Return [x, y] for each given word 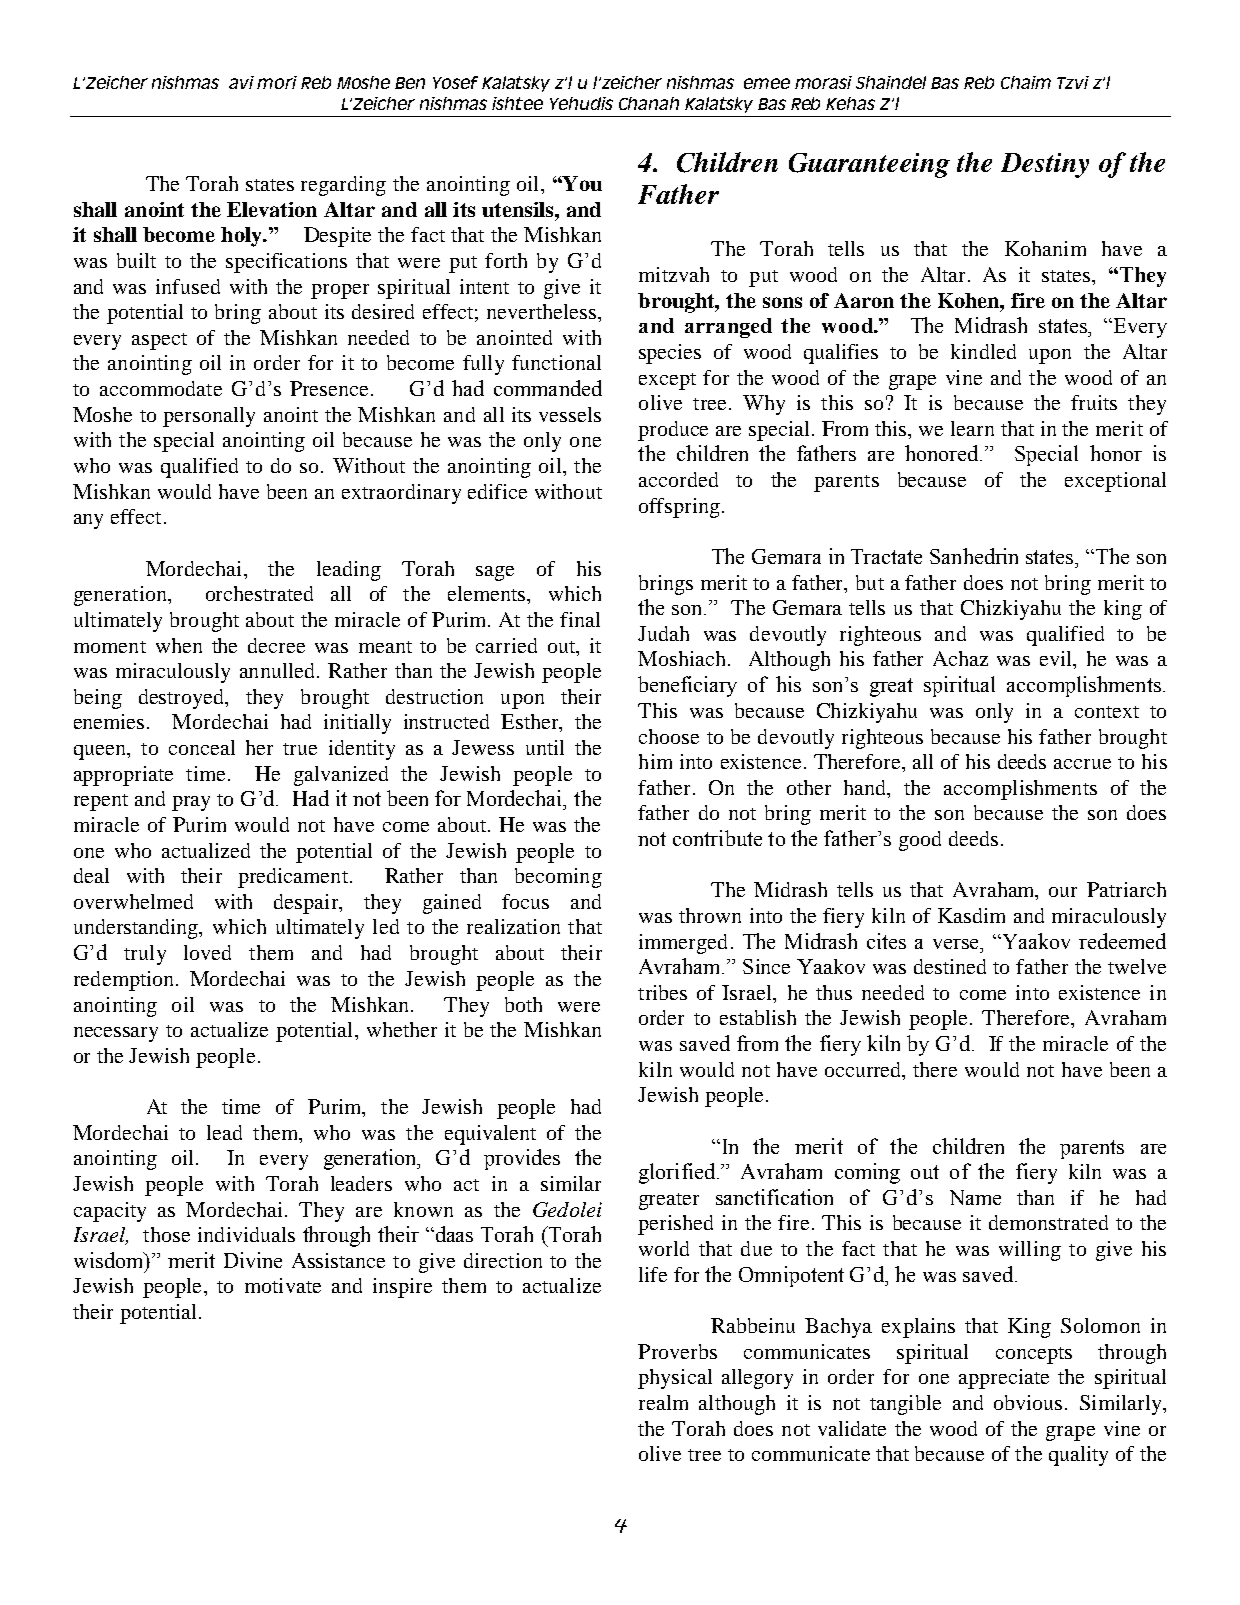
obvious [1030, 1402]
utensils [519, 209]
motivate [283, 1285]
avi [241, 82]
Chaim [1026, 82]
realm [663, 1402]
